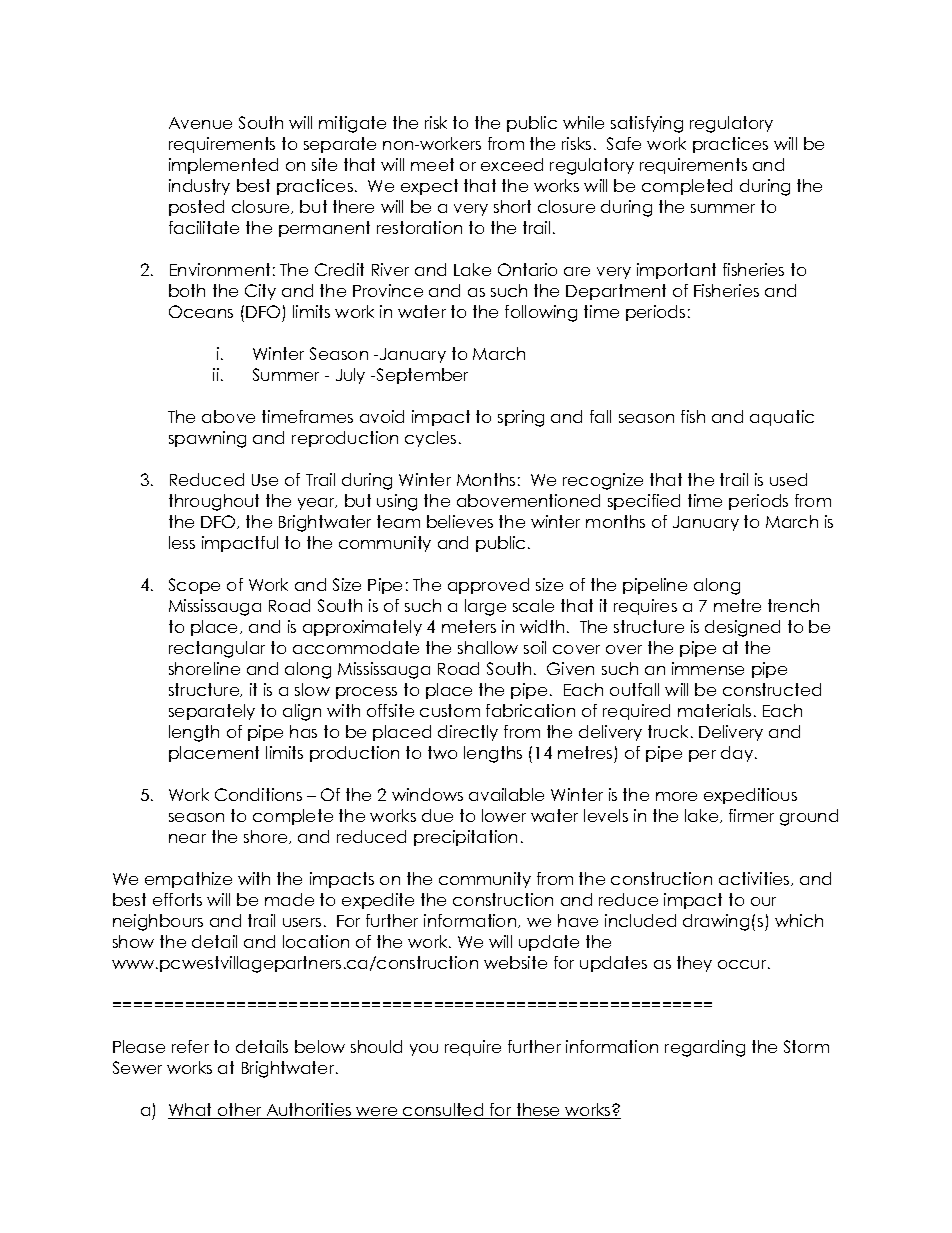  I want to click on September, so click(421, 376).
